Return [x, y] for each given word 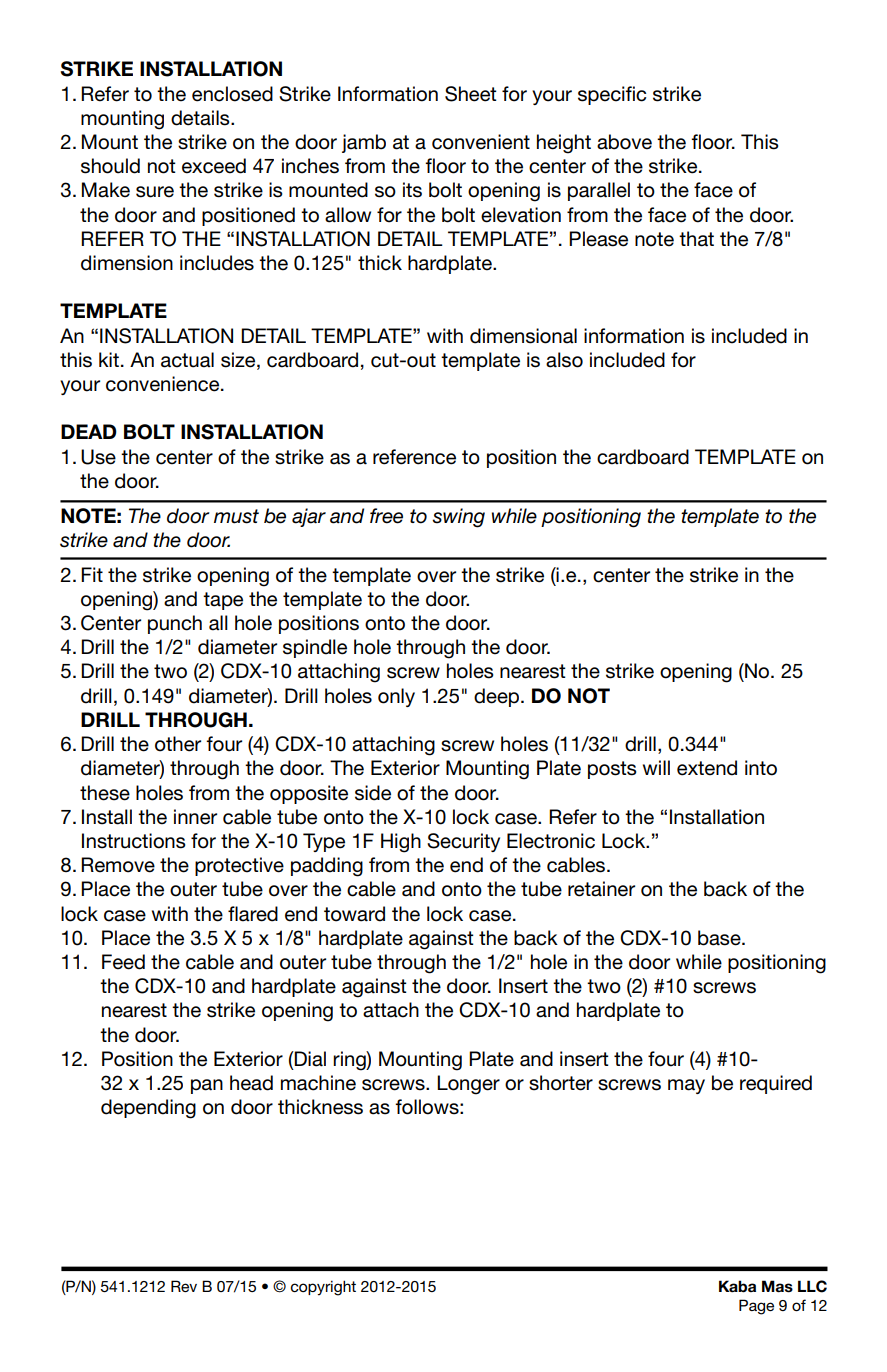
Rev [184, 1286]
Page [756, 1307]
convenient [481, 142]
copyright [323, 1288]
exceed [214, 166]
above [624, 142]
